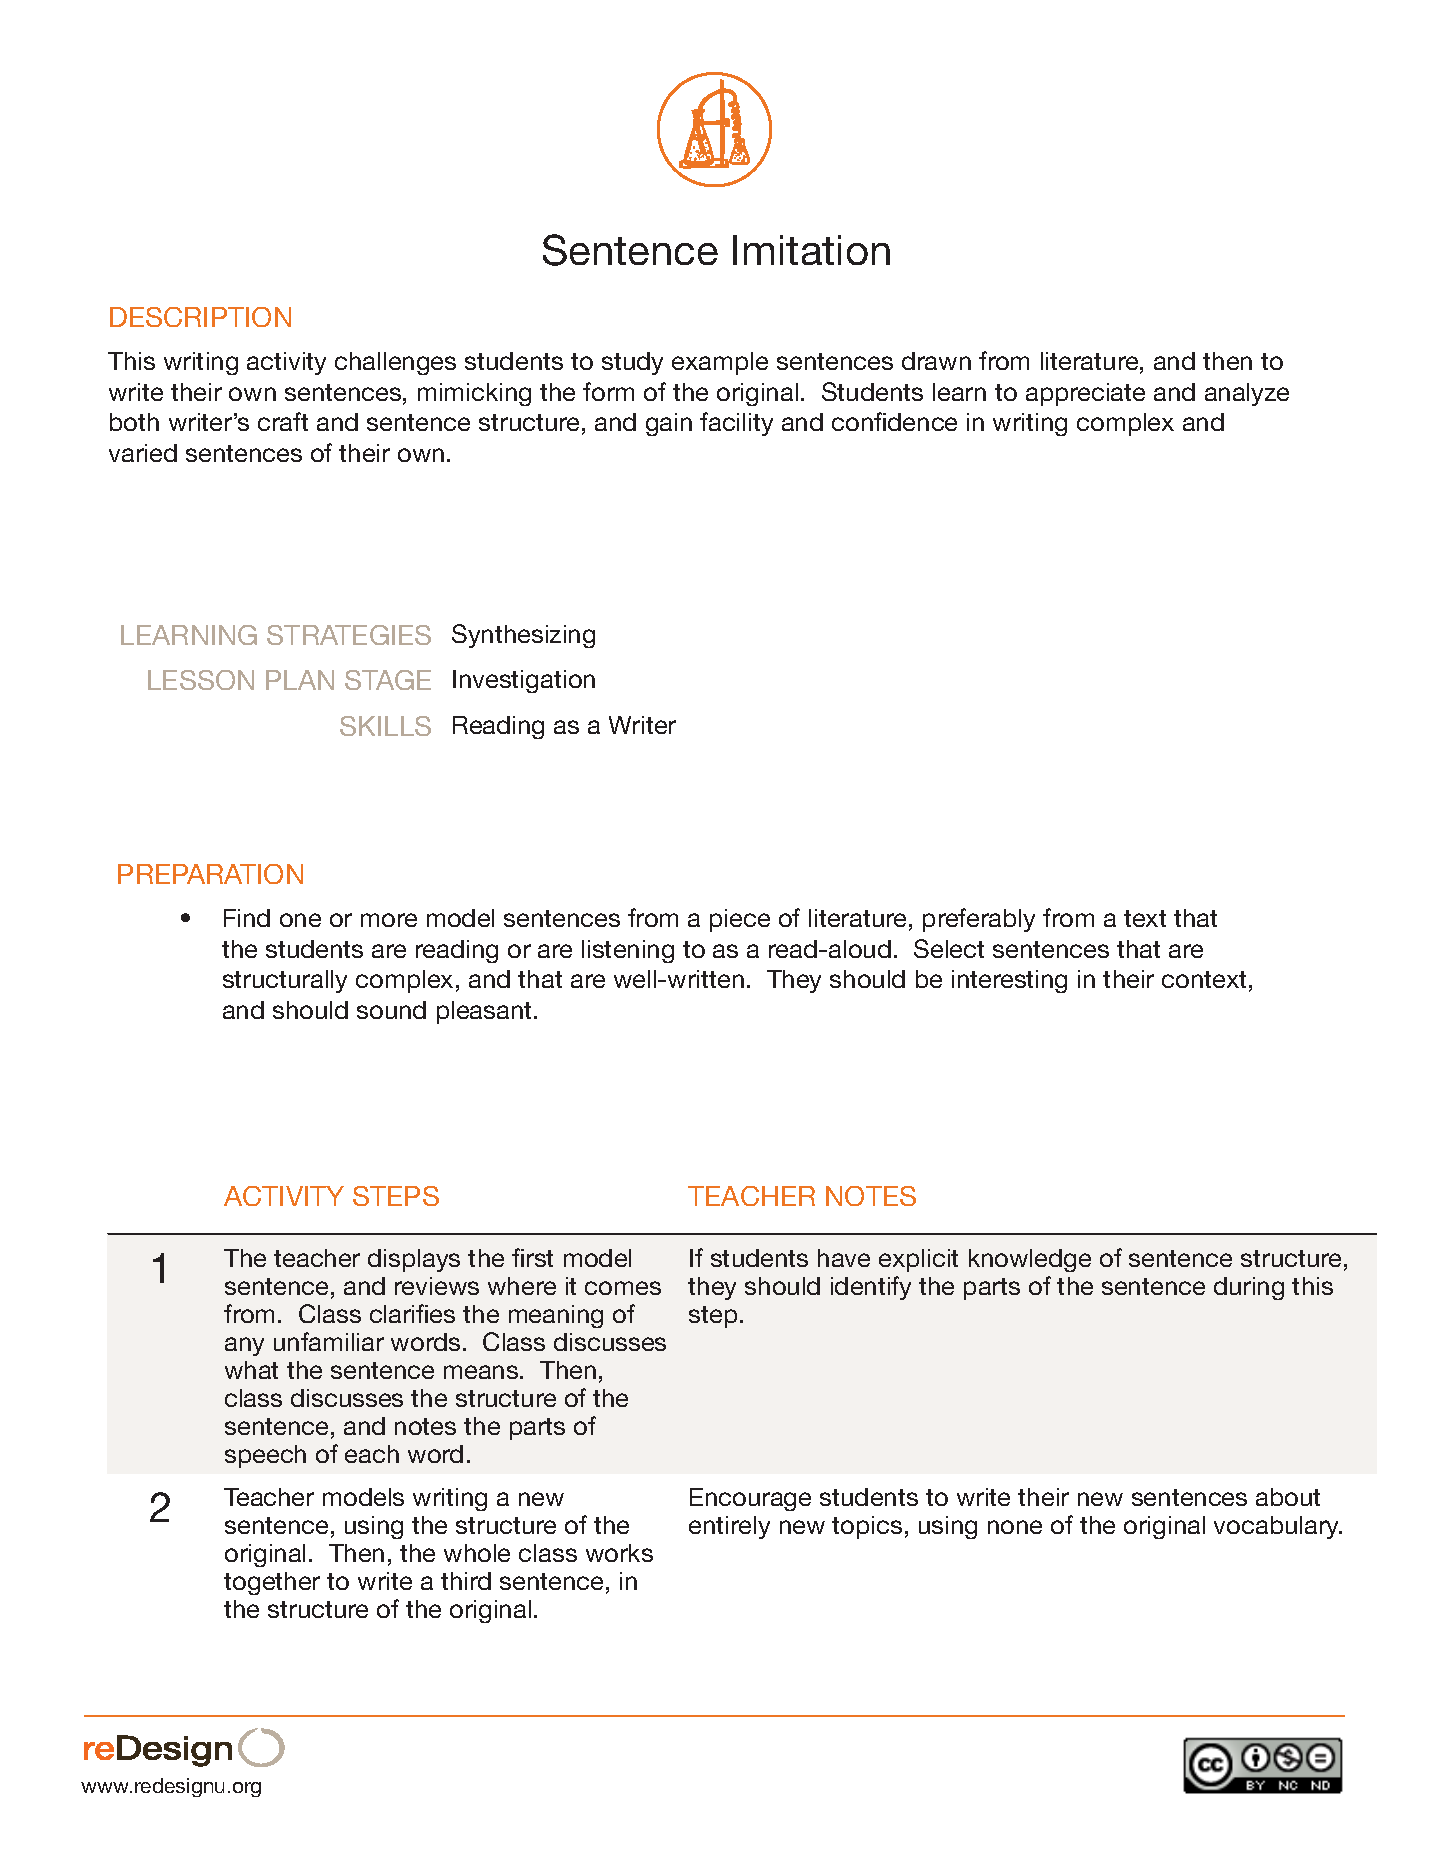 The width and height of the screenshot is (1429, 1849). What do you see at coordinates (811, 250) in the screenshot?
I see `Imitation` at bounding box center [811, 250].
